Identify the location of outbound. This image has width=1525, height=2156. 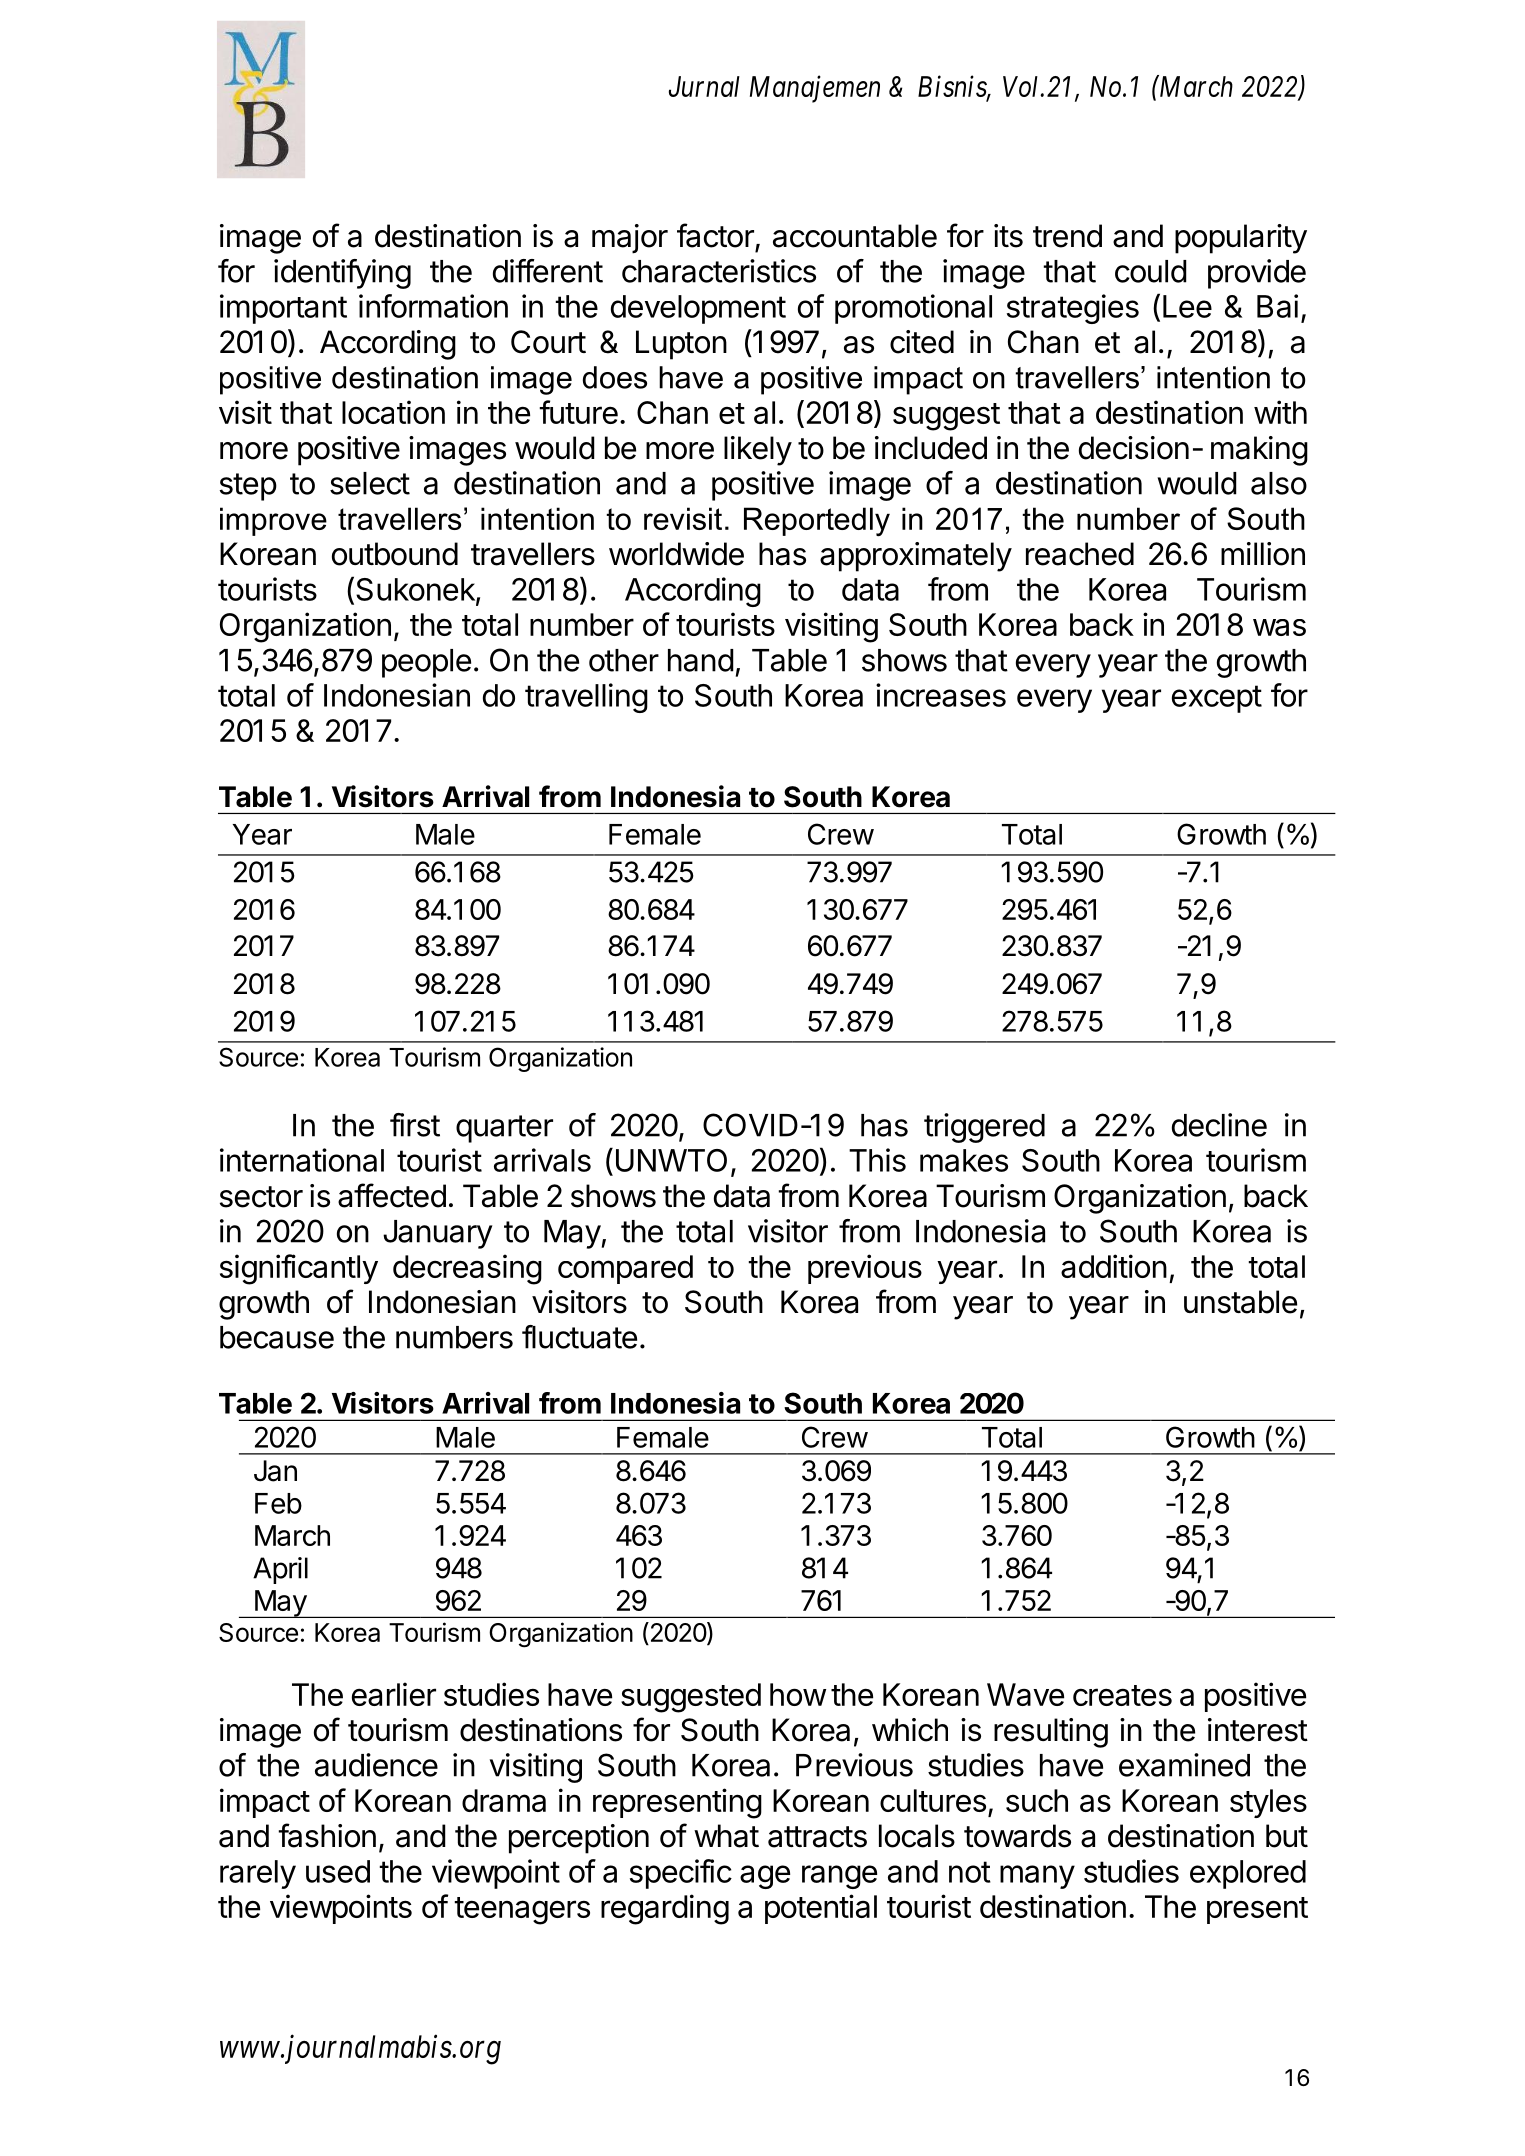
(395, 554).
